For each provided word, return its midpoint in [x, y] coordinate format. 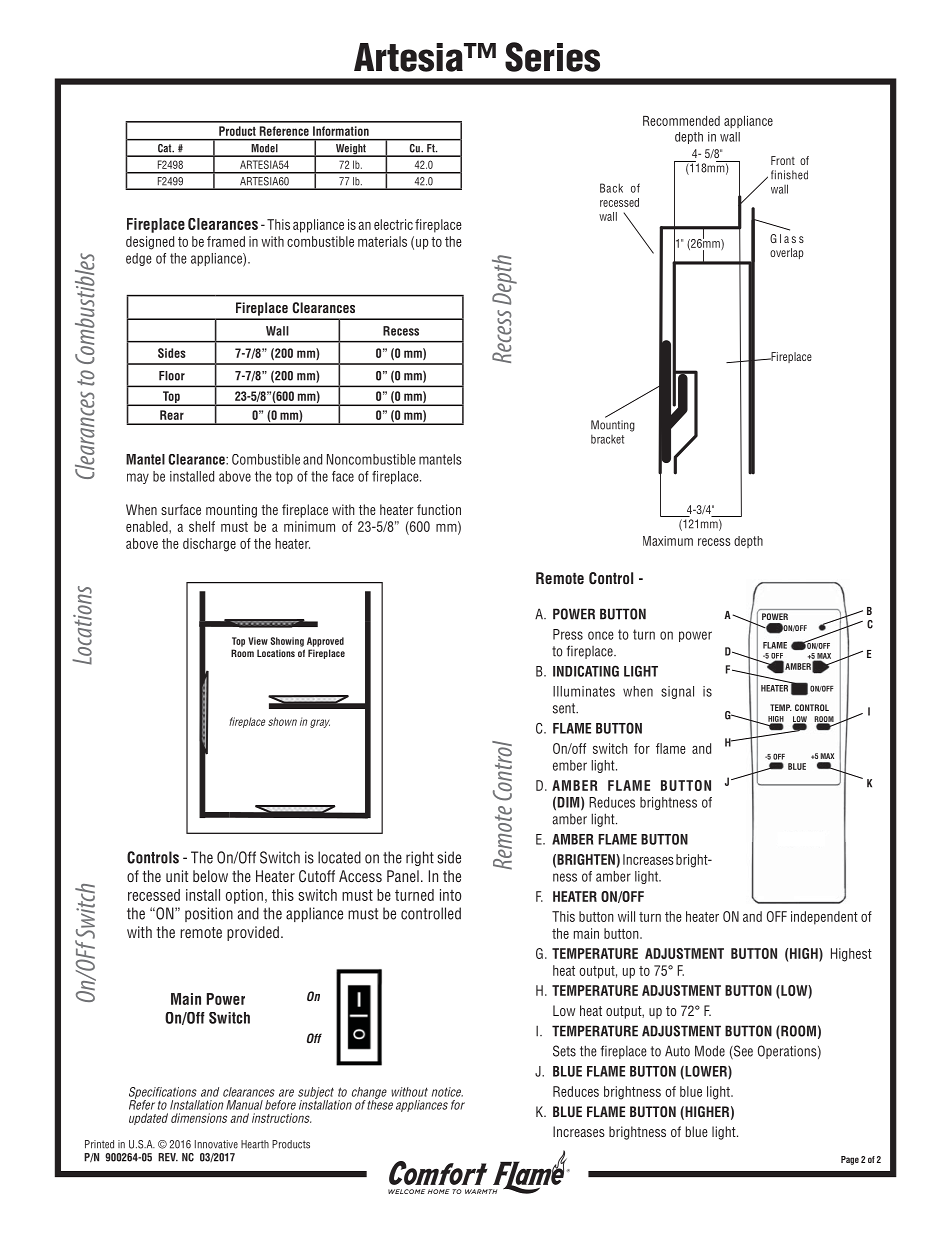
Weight [350, 150]
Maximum [668, 541]
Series [552, 57]
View [258, 641]
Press [568, 634]
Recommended [681, 121]
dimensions [199, 1118]
